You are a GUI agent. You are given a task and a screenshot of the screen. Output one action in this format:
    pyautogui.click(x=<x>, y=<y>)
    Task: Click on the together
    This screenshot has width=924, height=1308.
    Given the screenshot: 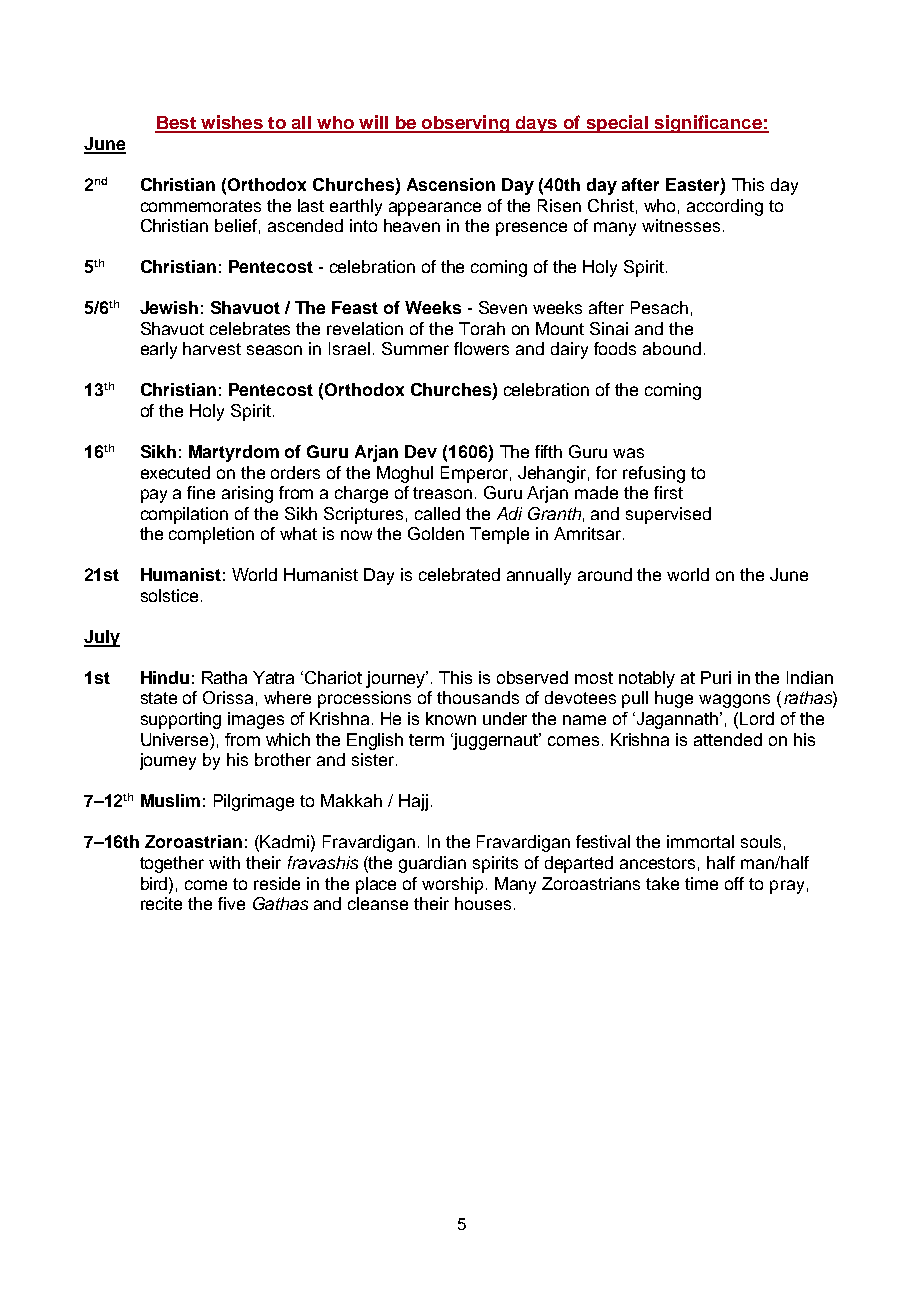 What is the action you would take?
    pyautogui.click(x=172, y=864)
